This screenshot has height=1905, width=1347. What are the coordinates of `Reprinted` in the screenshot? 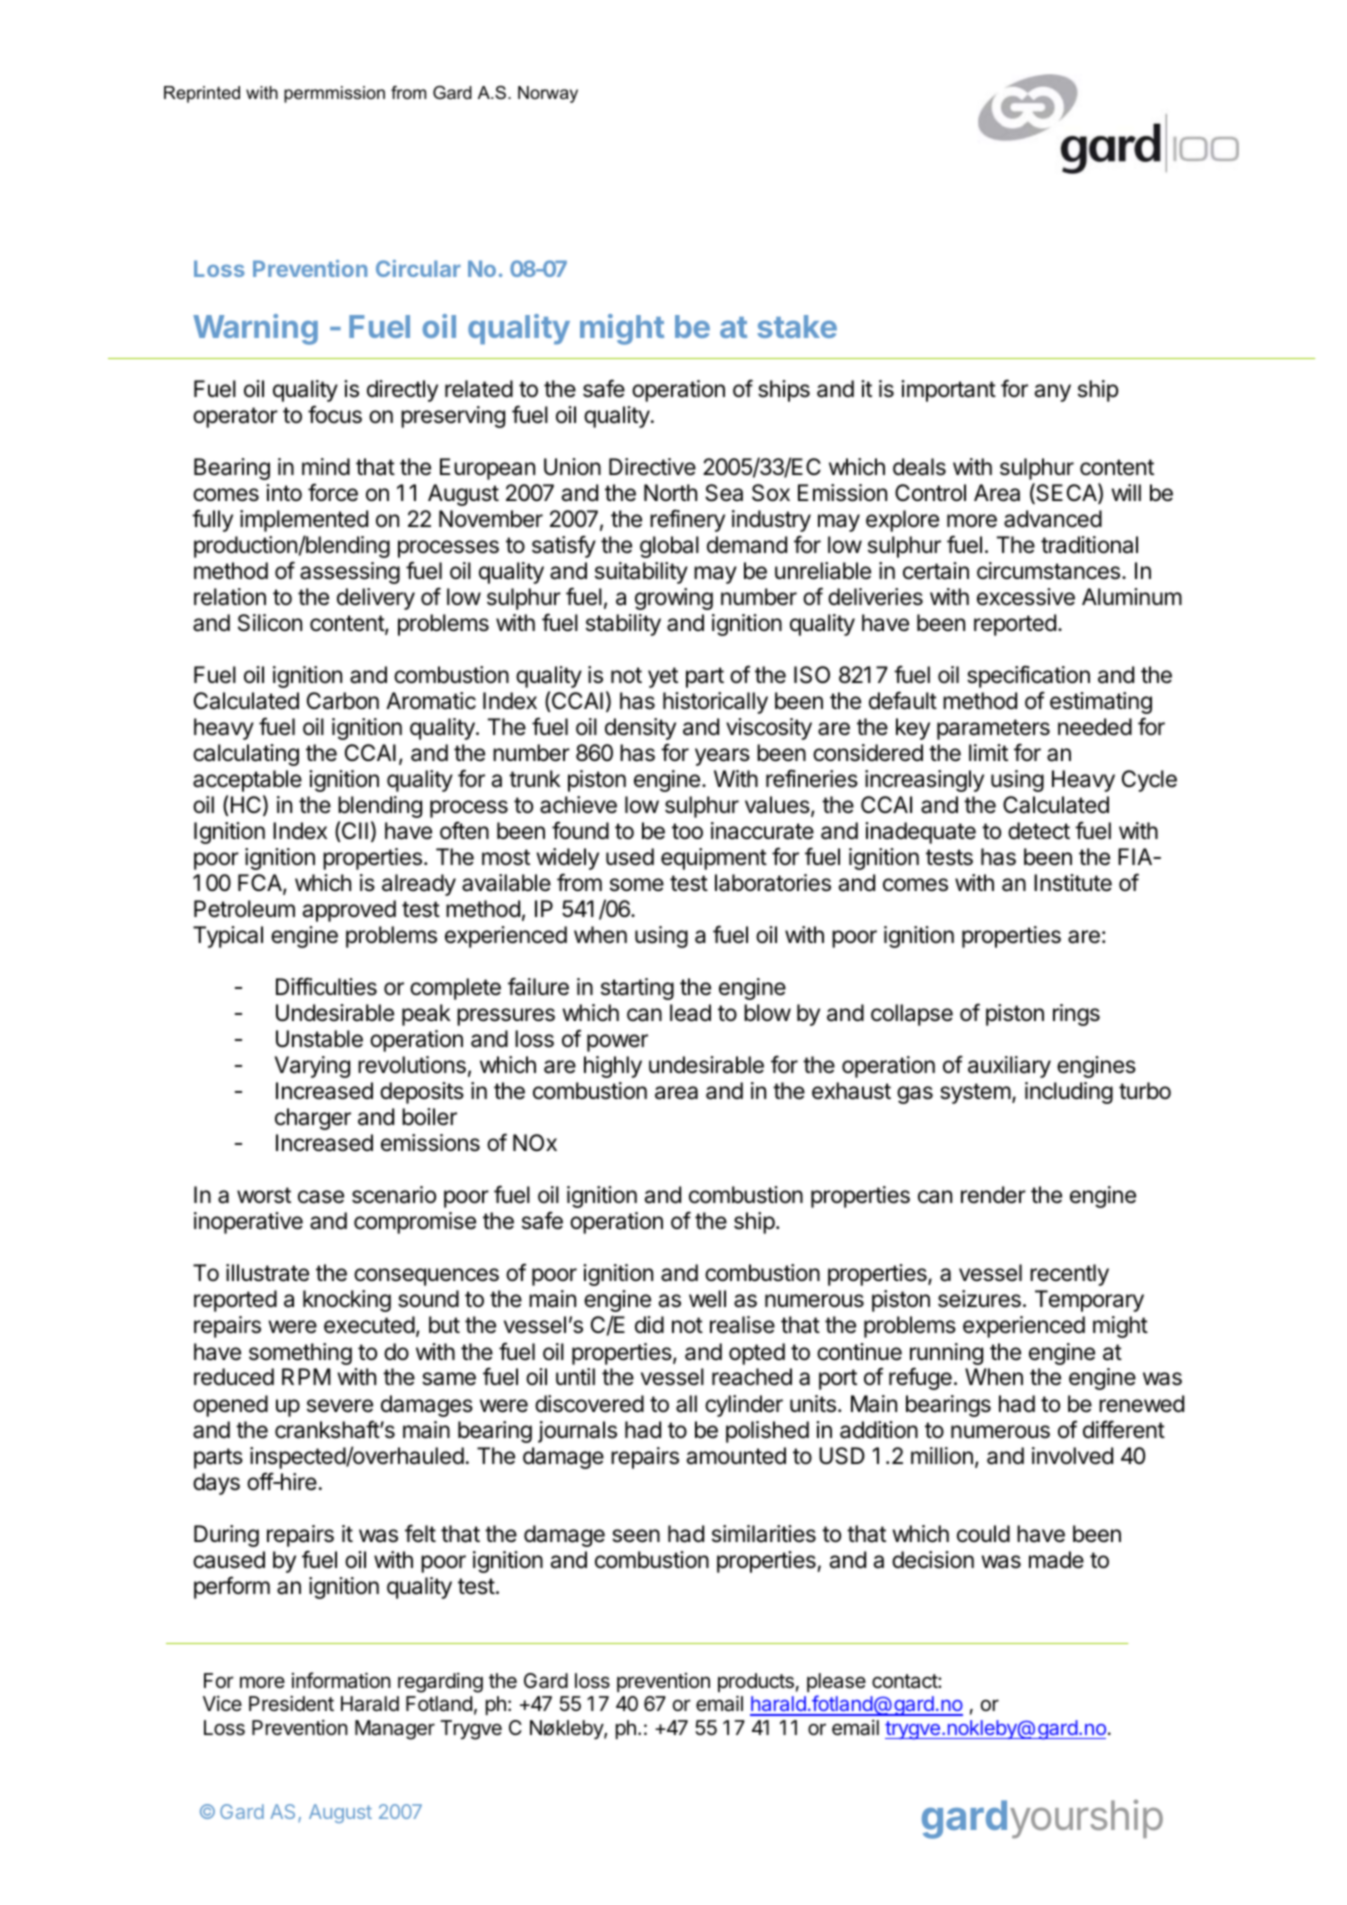 It's located at (202, 94).
